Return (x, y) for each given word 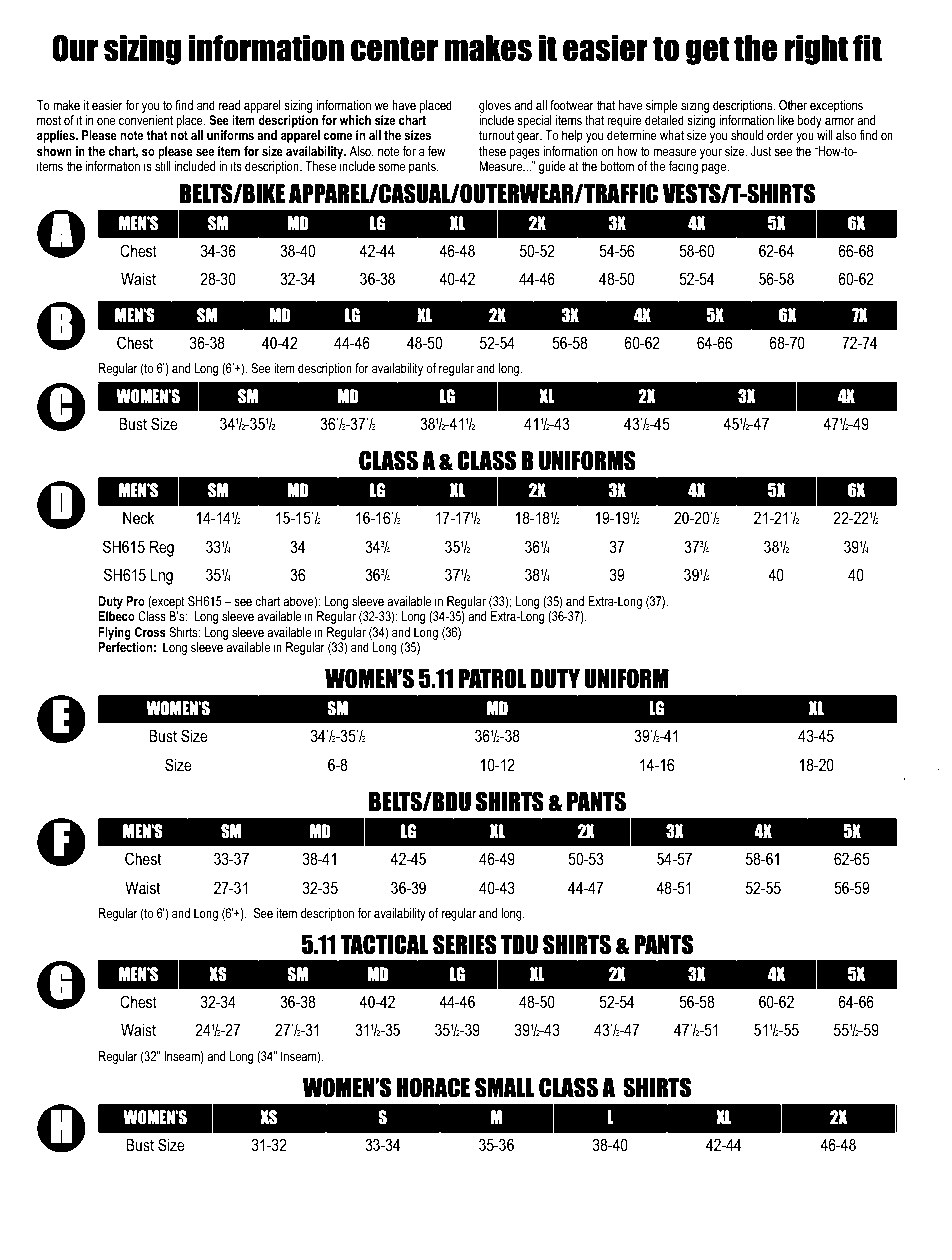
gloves (495, 106)
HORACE (433, 1087)
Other (793, 105)
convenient (146, 120)
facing (683, 167)
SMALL (505, 1087)
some (391, 167)
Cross (150, 632)
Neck (138, 517)
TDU (519, 945)
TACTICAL (384, 944)
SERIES (465, 944)
